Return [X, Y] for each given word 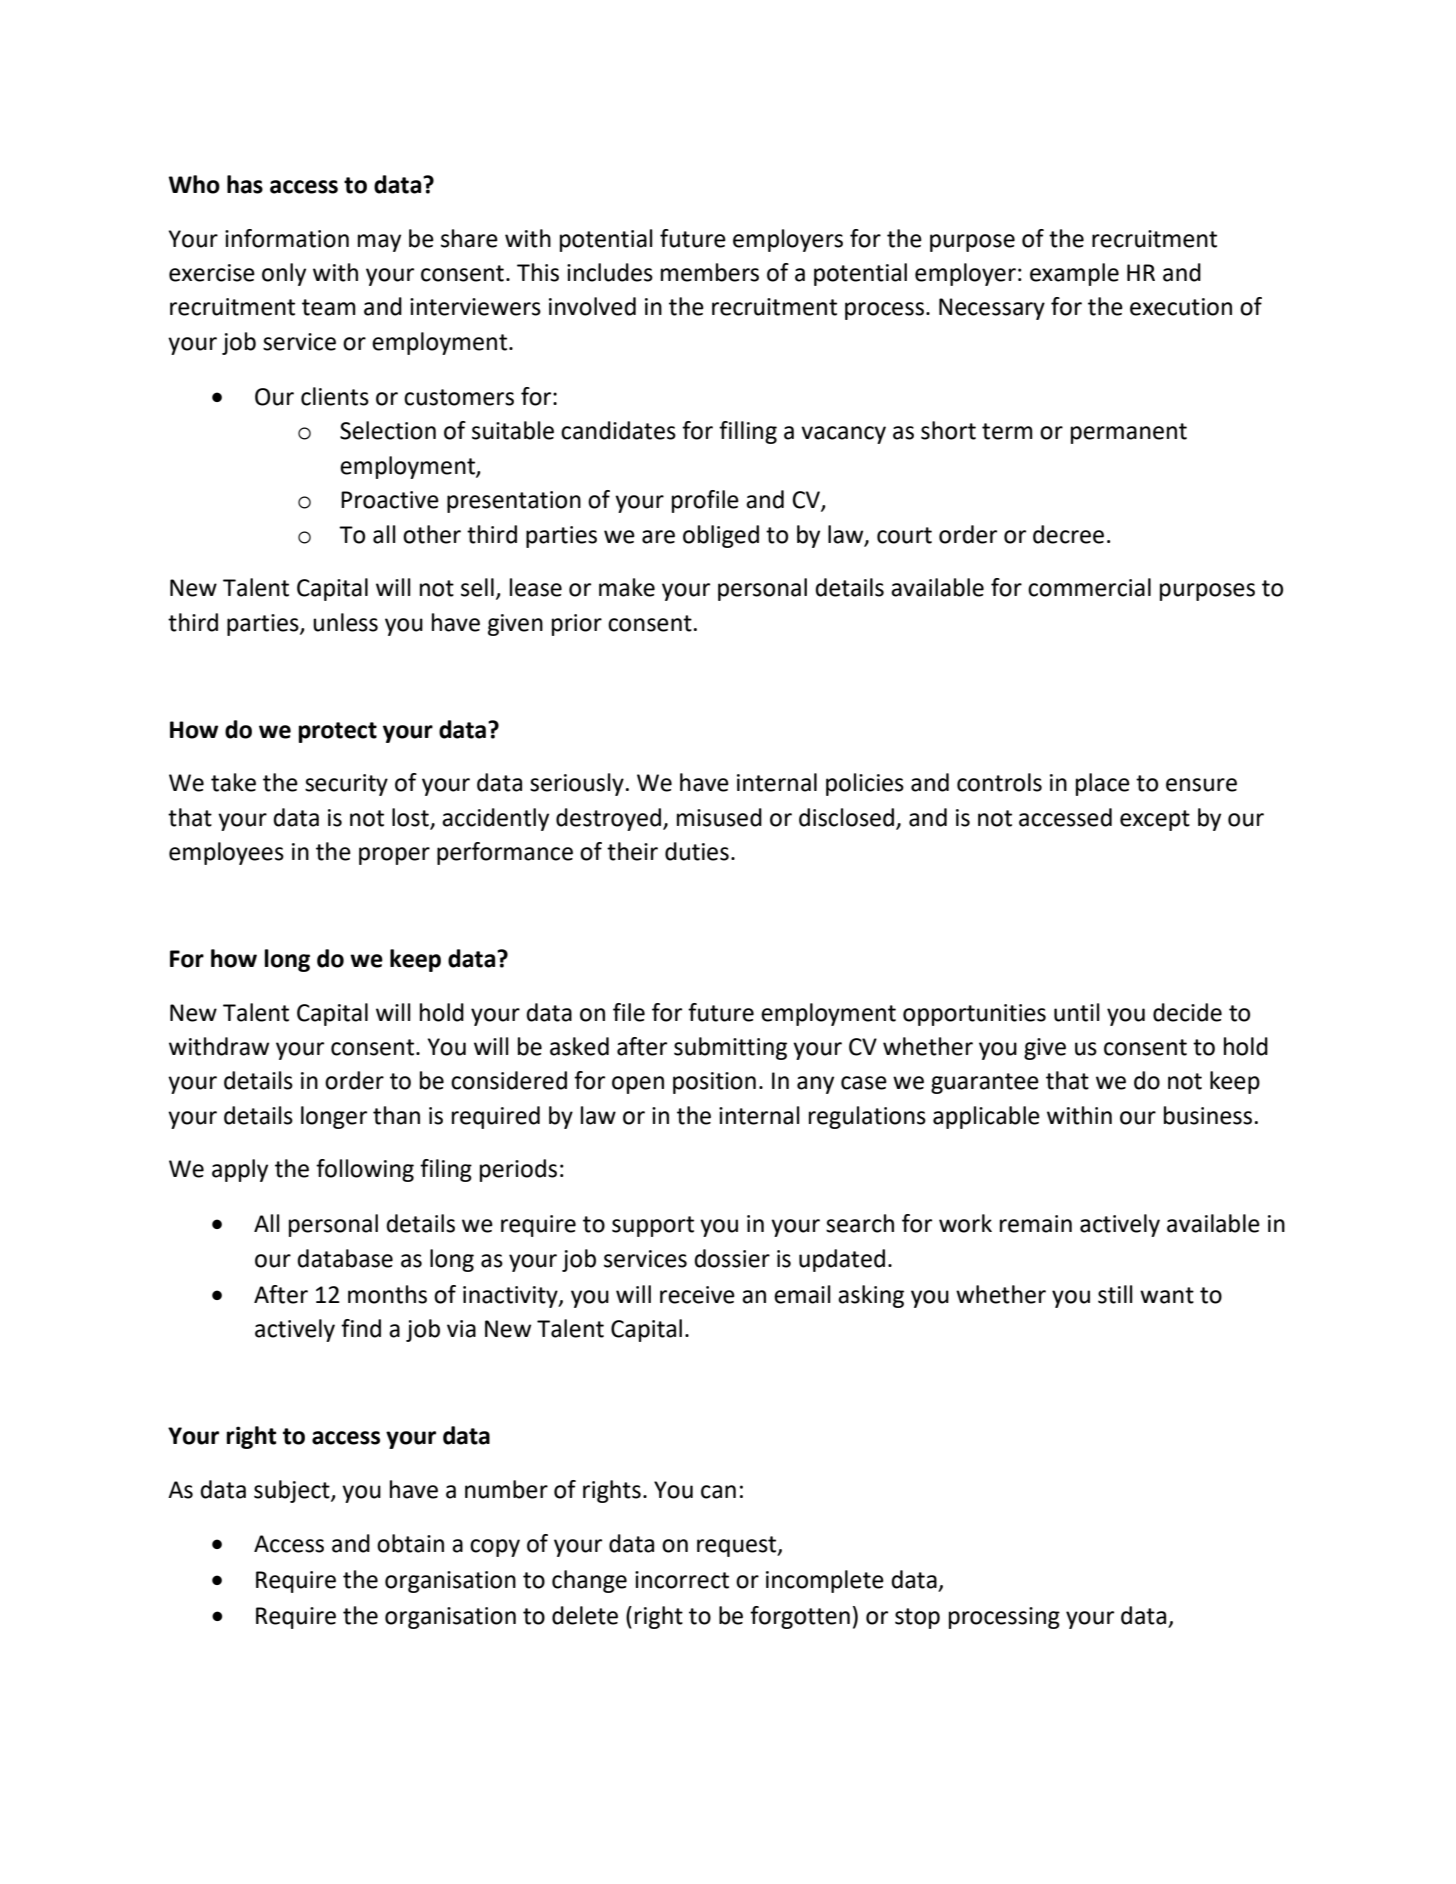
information [287, 238]
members [710, 272]
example [1074, 274]
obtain [410, 1543]
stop [917, 1618]
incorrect [682, 1580]
